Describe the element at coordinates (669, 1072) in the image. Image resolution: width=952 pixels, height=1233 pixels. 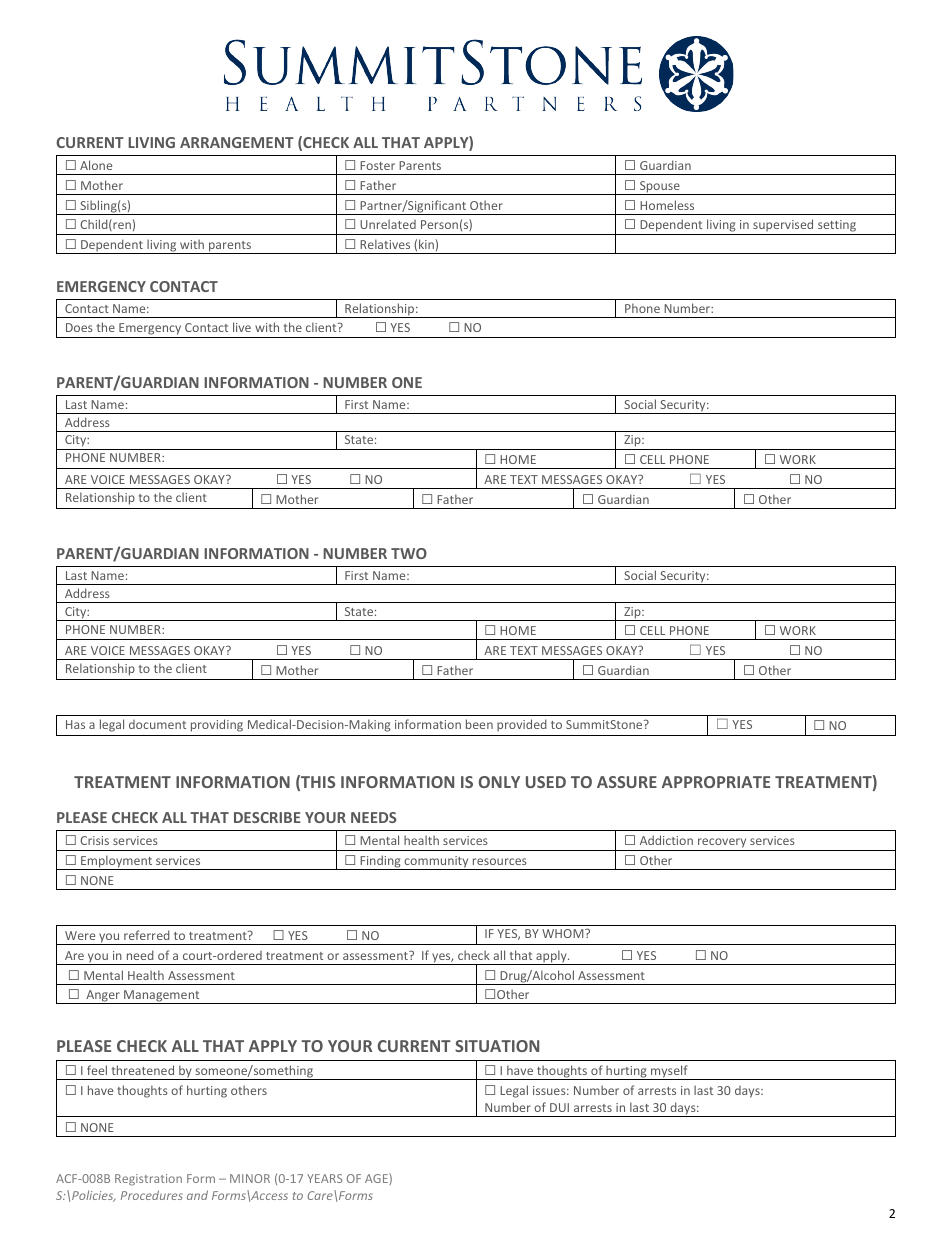
I see `myself` at that location.
